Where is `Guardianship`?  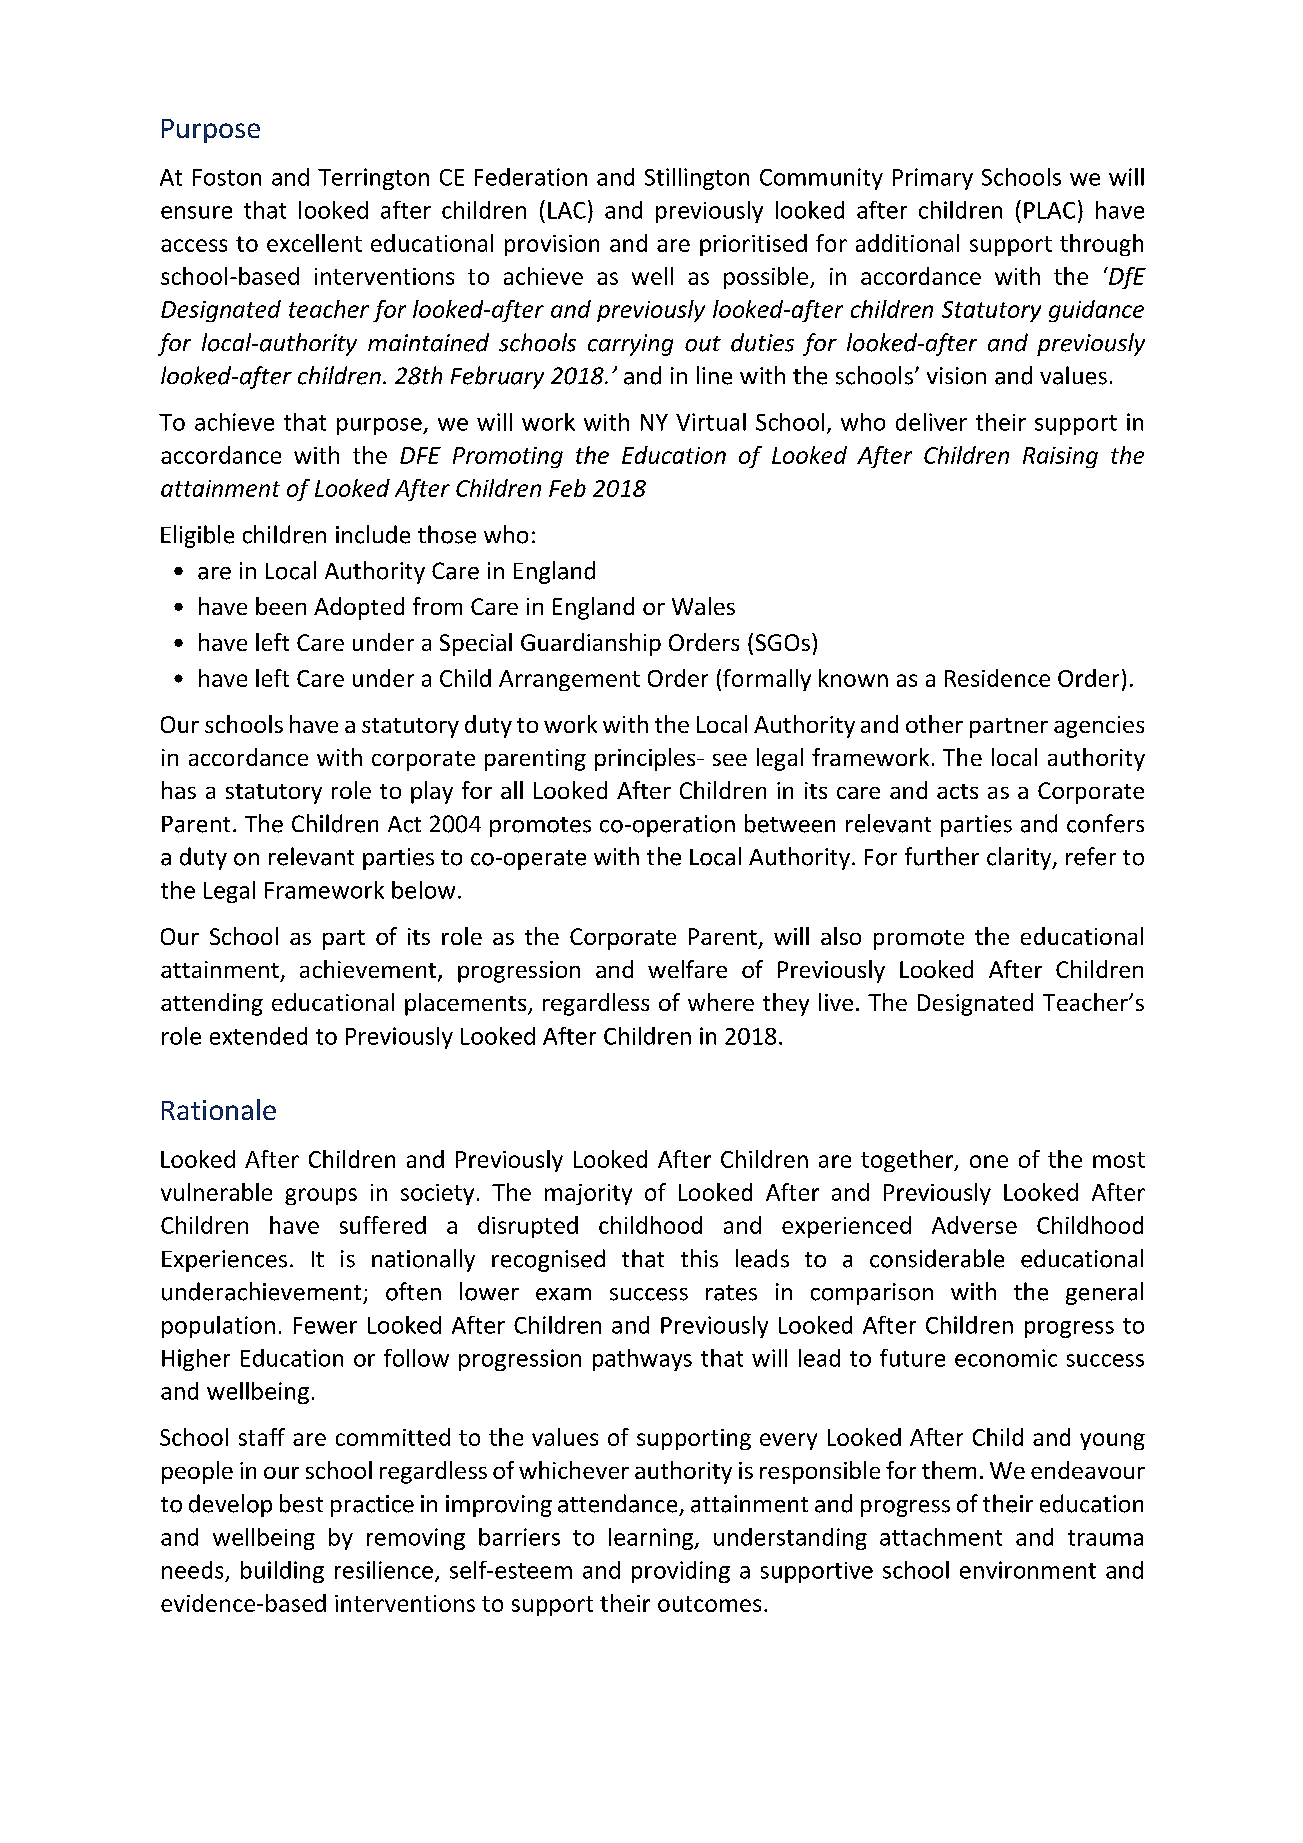
Guardianship is located at coordinates (591, 644).
